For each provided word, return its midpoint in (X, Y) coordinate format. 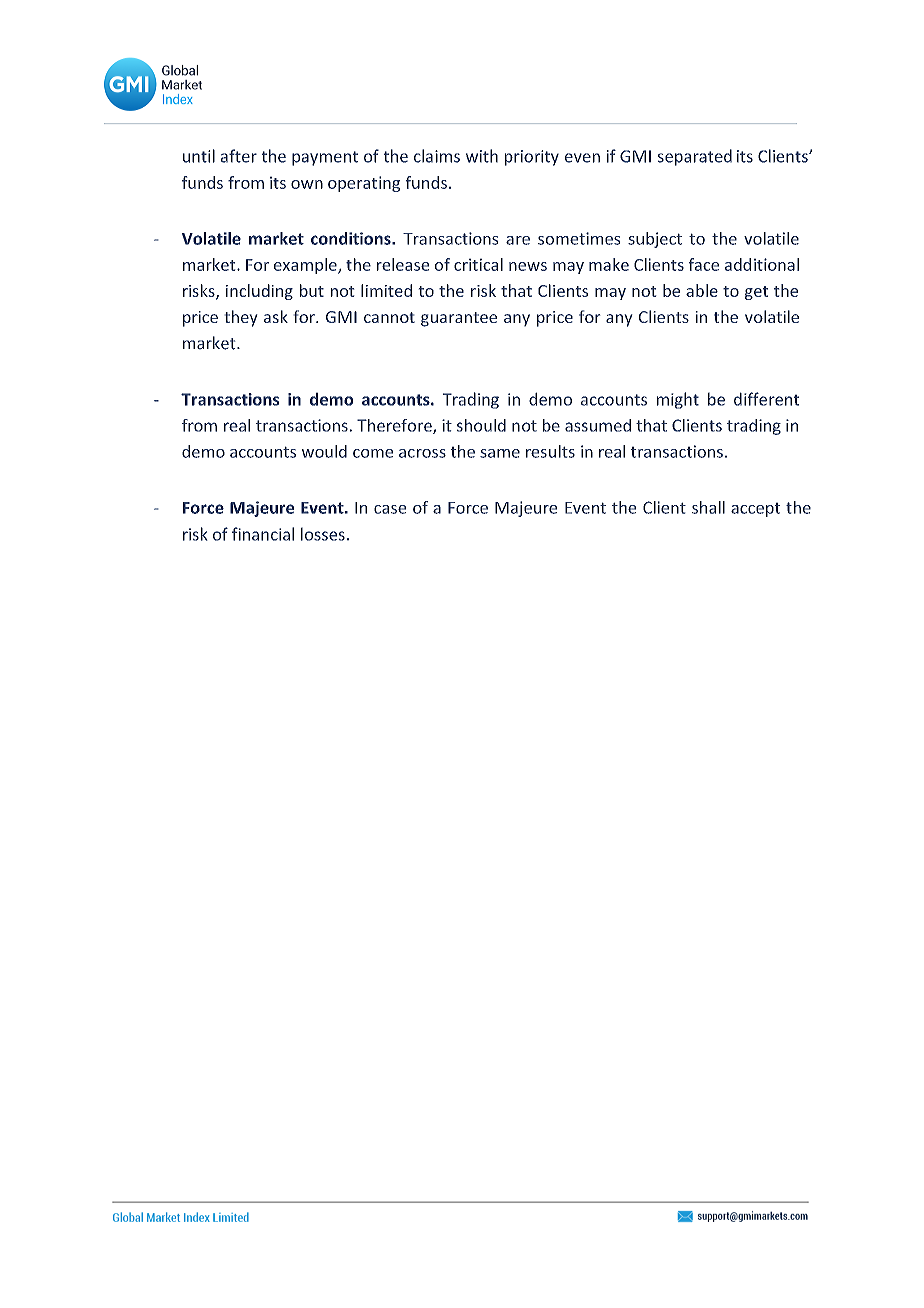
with (482, 156)
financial (263, 534)
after (239, 156)
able (702, 290)
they (241, 318)
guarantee (459, 319)
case (390, 509)
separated (695, 157)
